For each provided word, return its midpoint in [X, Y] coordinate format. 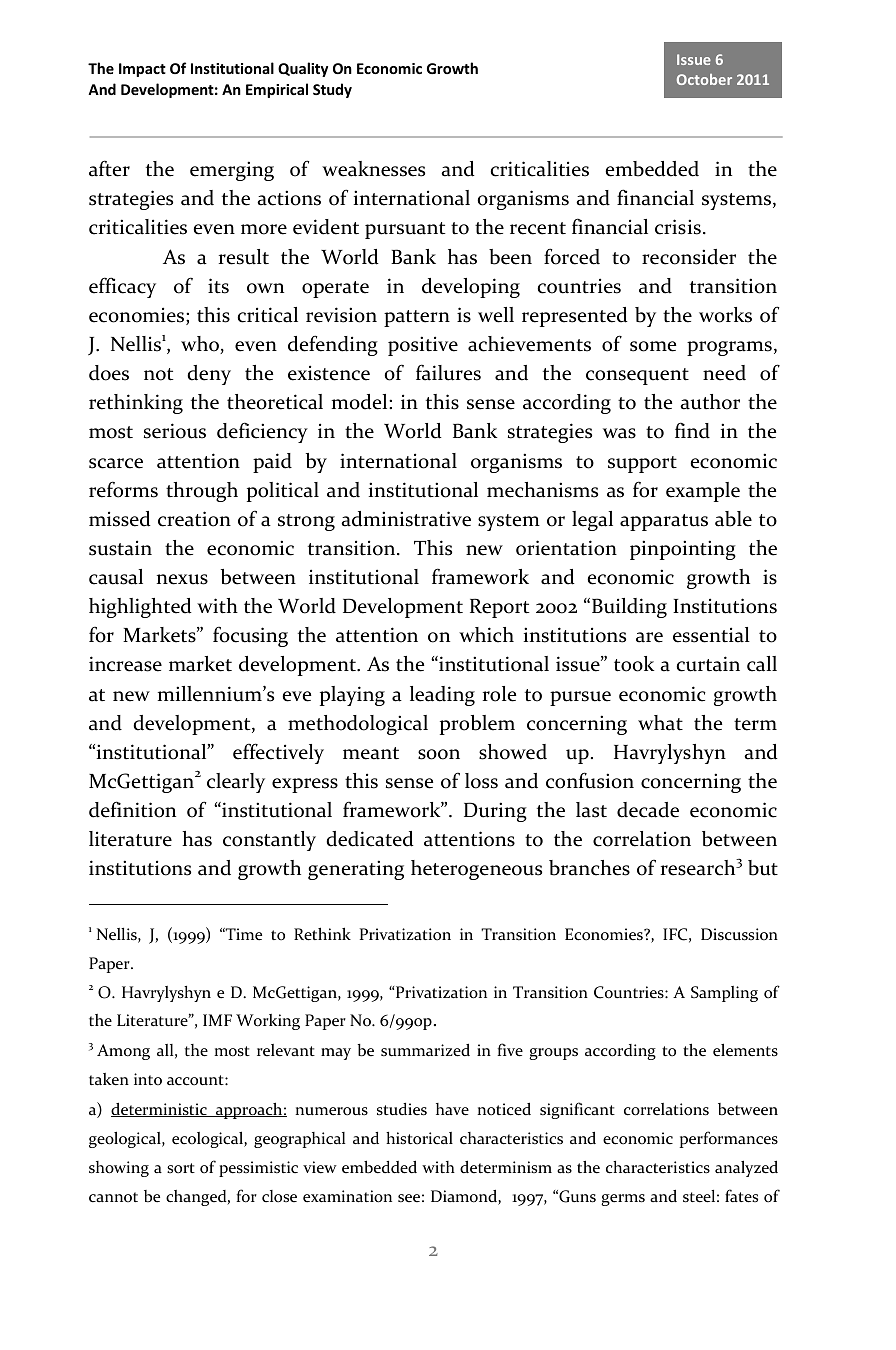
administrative [406, 519]
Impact [142, 70]
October [704, 79]
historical [419, 1138]
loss [481, 781]
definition [132, 809]
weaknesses [373, 169]
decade [648, 810]
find [692, 430]
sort [181, 1168]
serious [175, 431]
